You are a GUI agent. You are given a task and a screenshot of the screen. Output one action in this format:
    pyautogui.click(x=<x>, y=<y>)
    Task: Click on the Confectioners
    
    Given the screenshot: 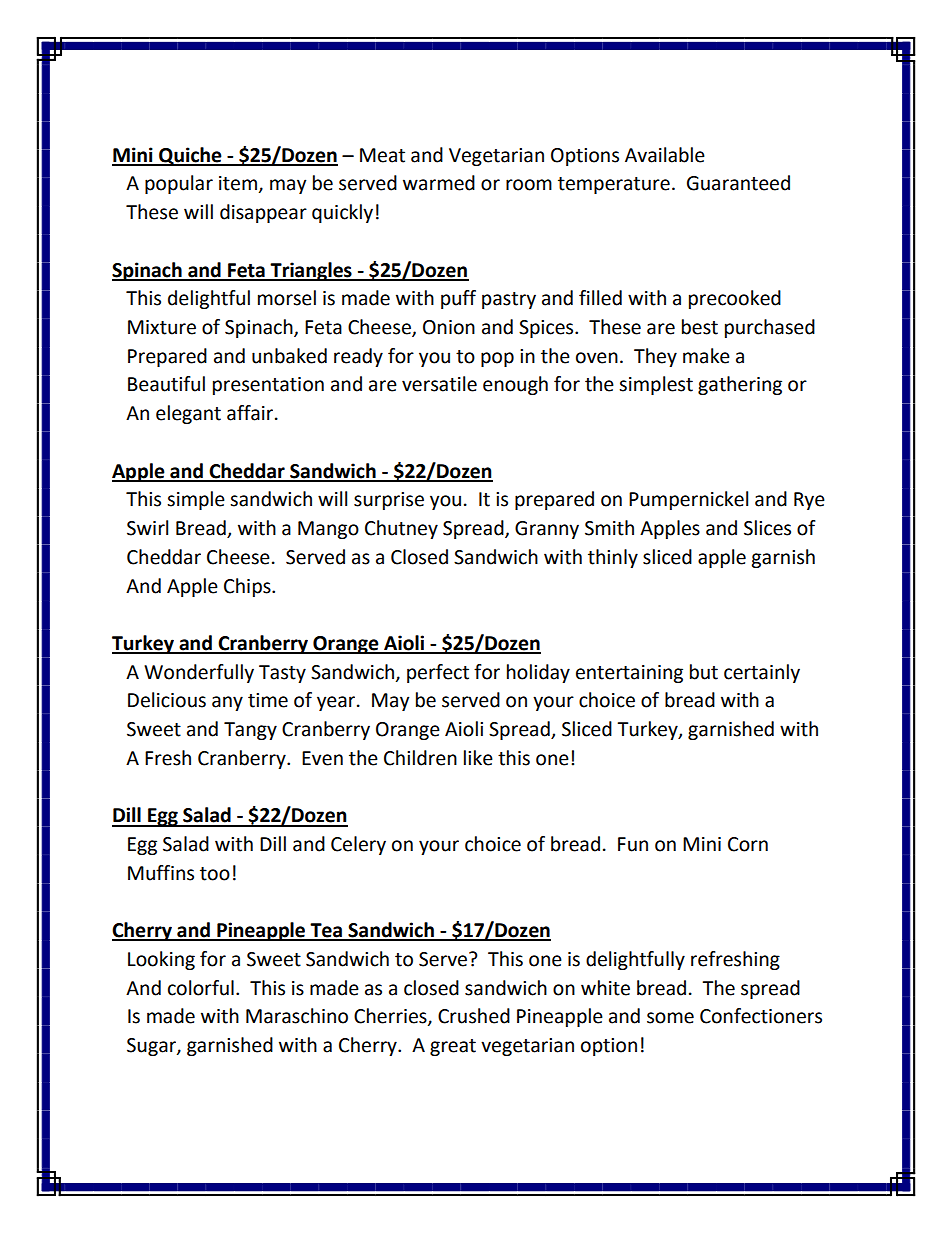 What is the action you would take?
    pyautogui.click(x=761, y=1016)
